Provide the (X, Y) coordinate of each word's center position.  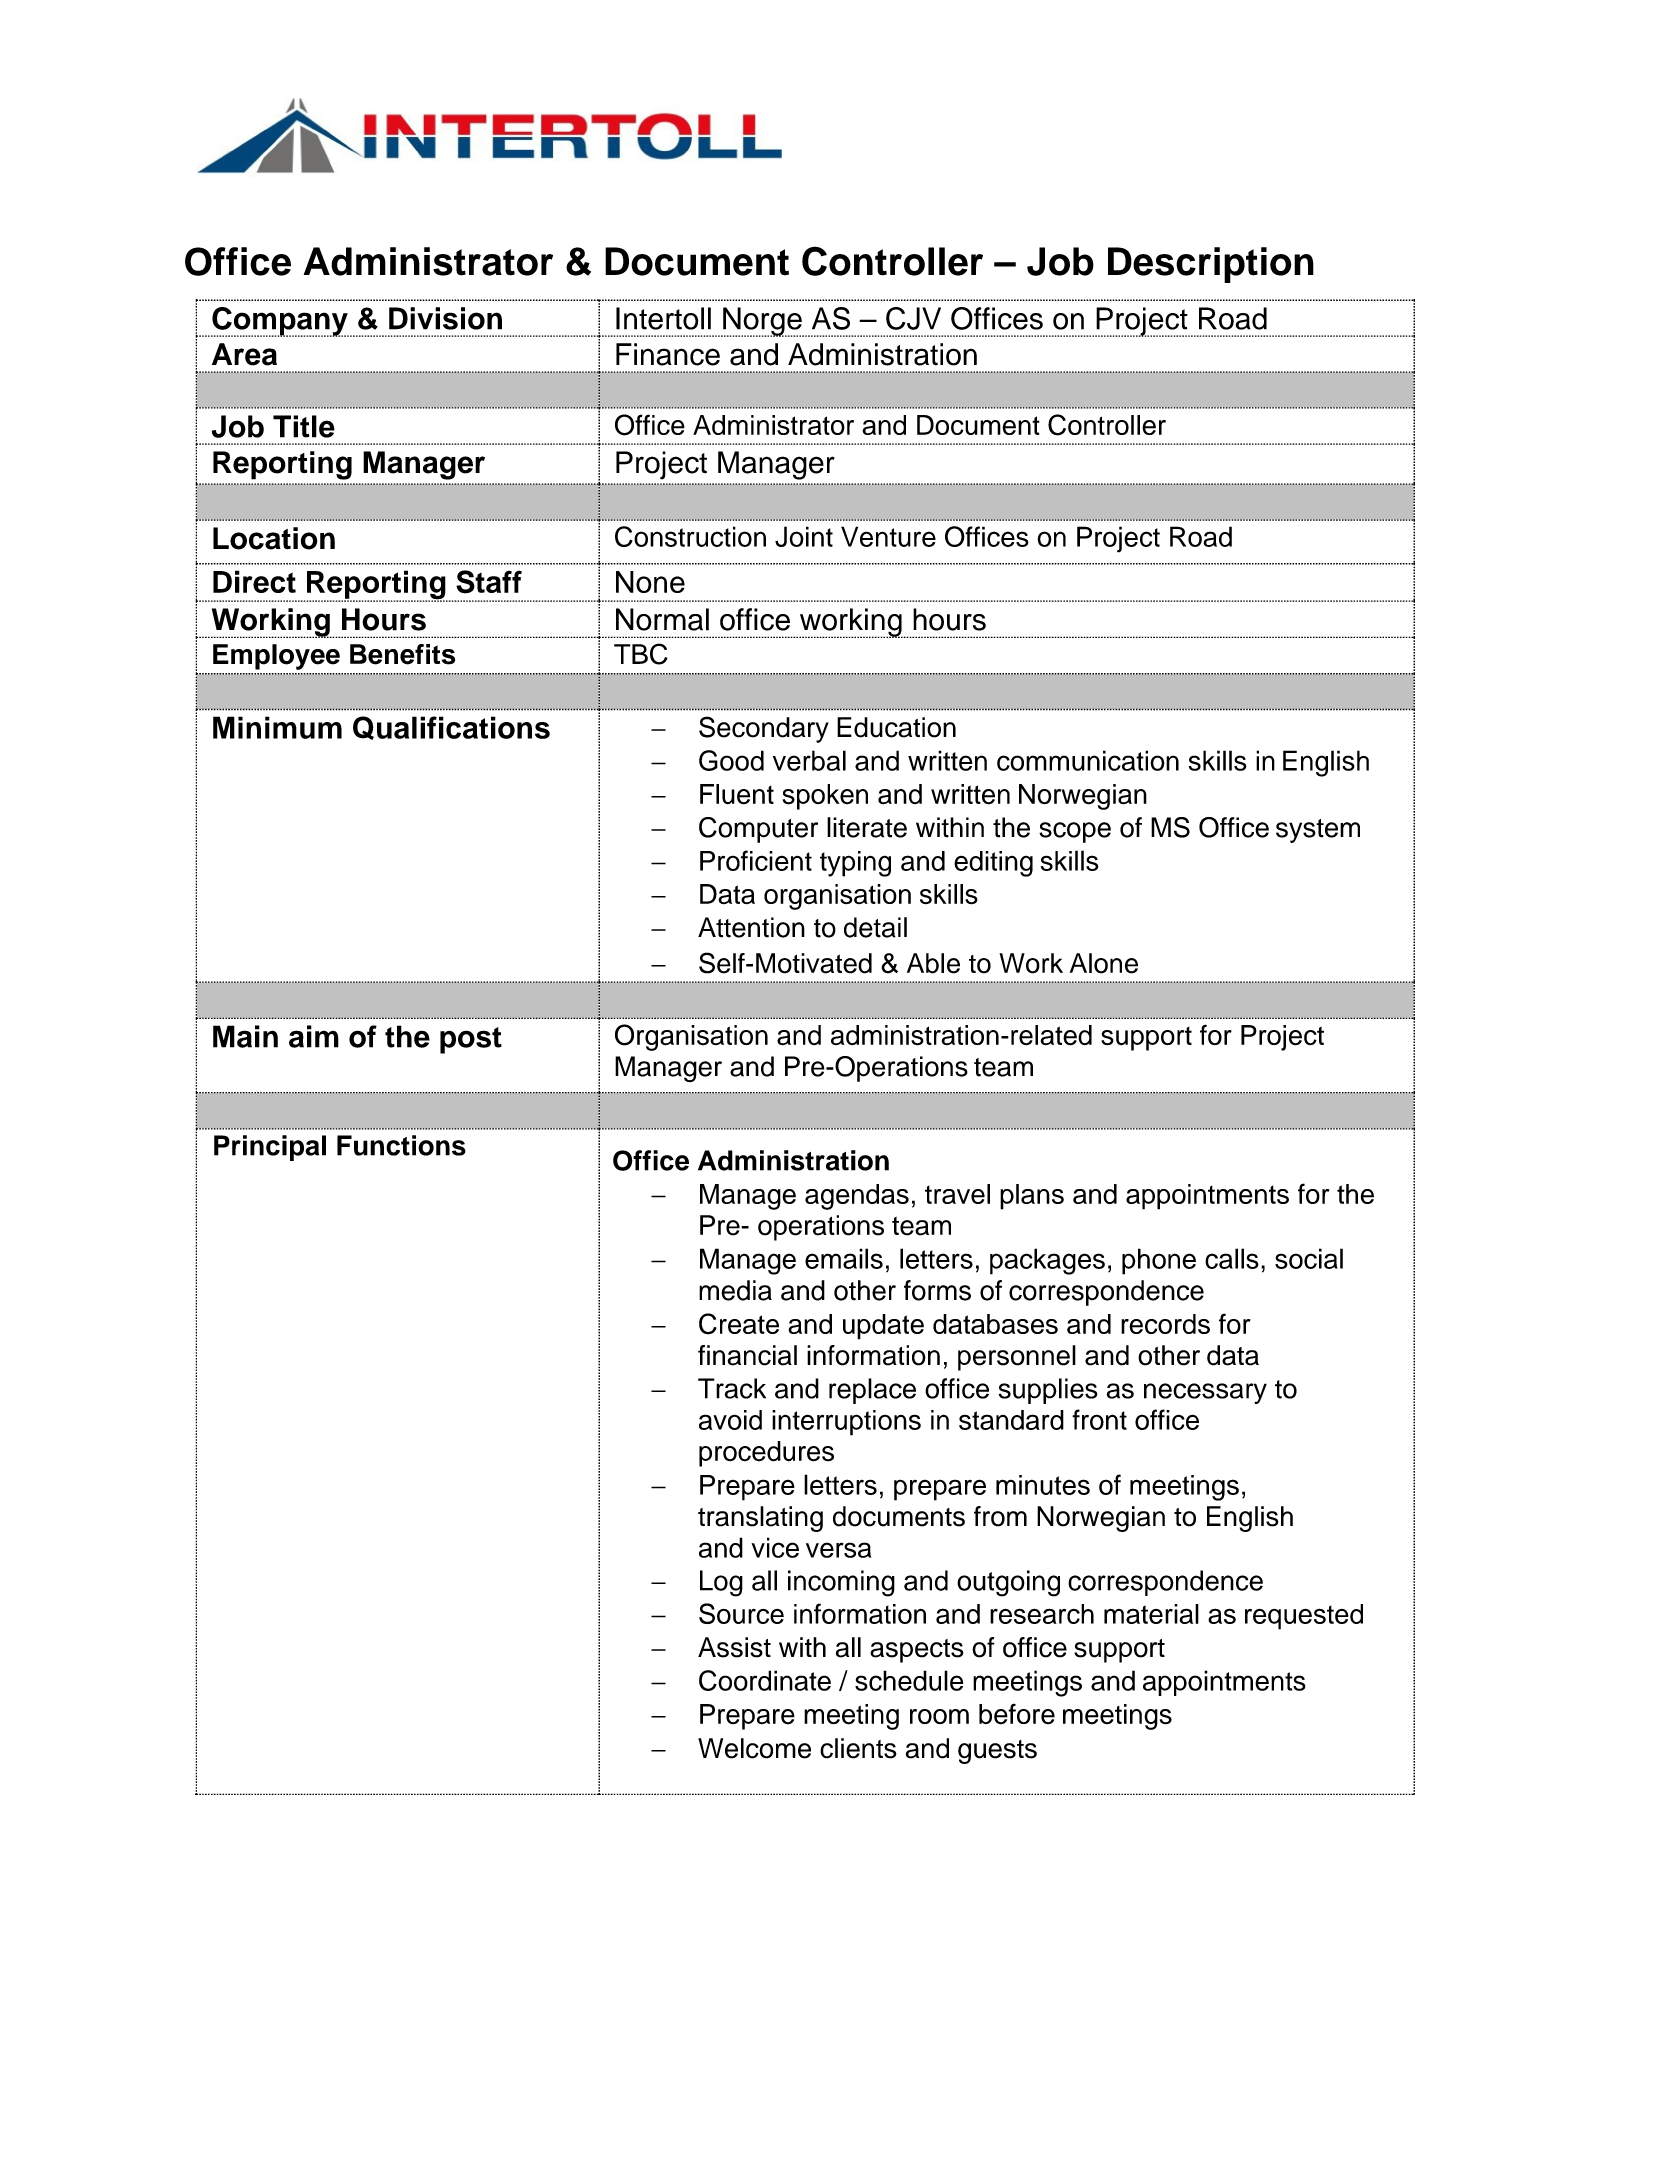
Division (445, 318)
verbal (809, 760)
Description (1211, 265)
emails (844, 1258)
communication (1088, 760)
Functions (401, 1145)
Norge (762, 322)
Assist (734, 1647)
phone (1159, 1261)
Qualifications (451, 728)
